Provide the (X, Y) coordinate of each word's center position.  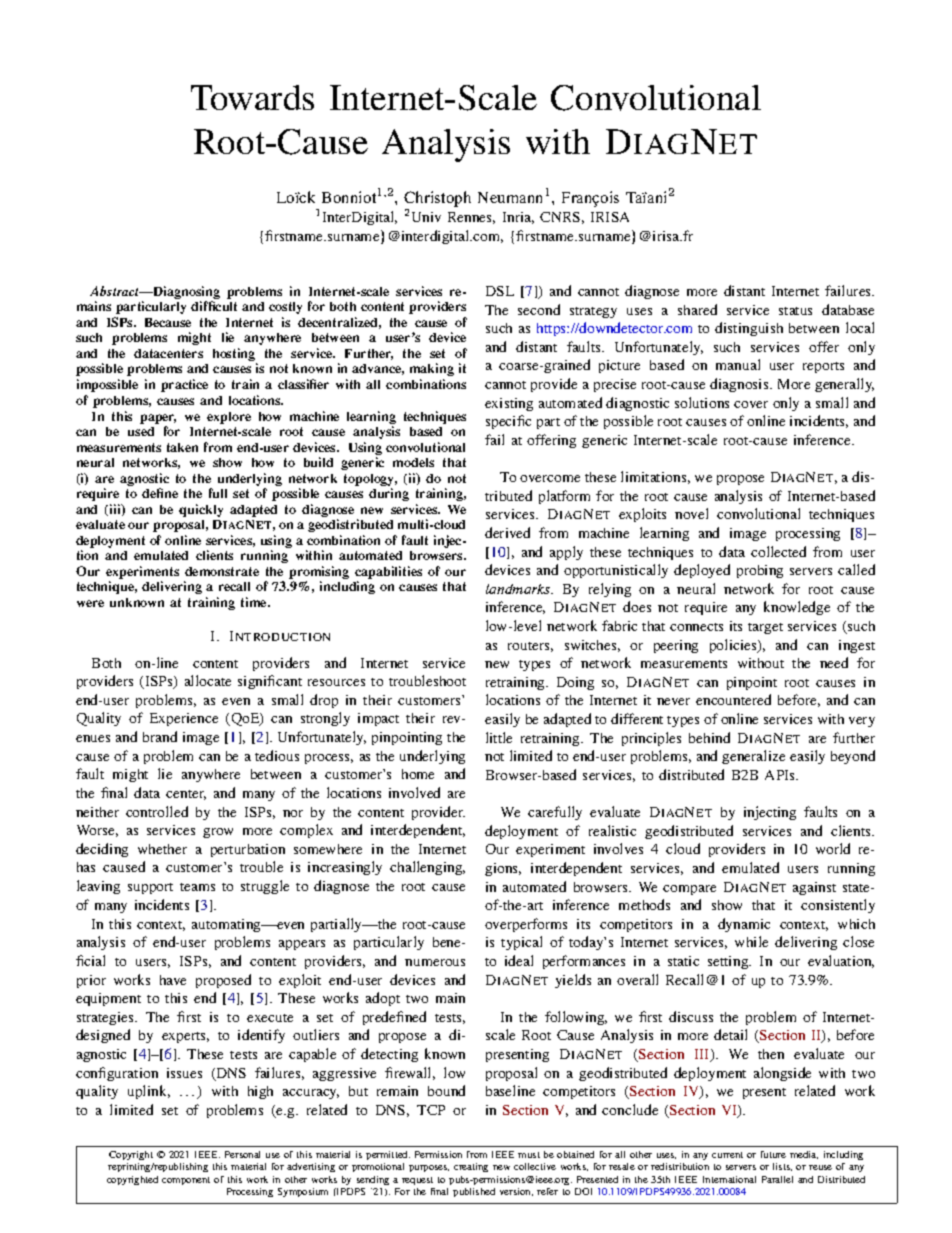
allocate (208, 680)
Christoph (437, 199)
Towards (252, 97)
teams (197, 887)
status (795, 311)
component (186, 1181)
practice (184, 385)
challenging (427, 868)
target (765, 628)
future (773, 1154)
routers (530, 647)
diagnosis (740, 385)
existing (509, 404)
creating (471, 1167)
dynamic (744, 925)
